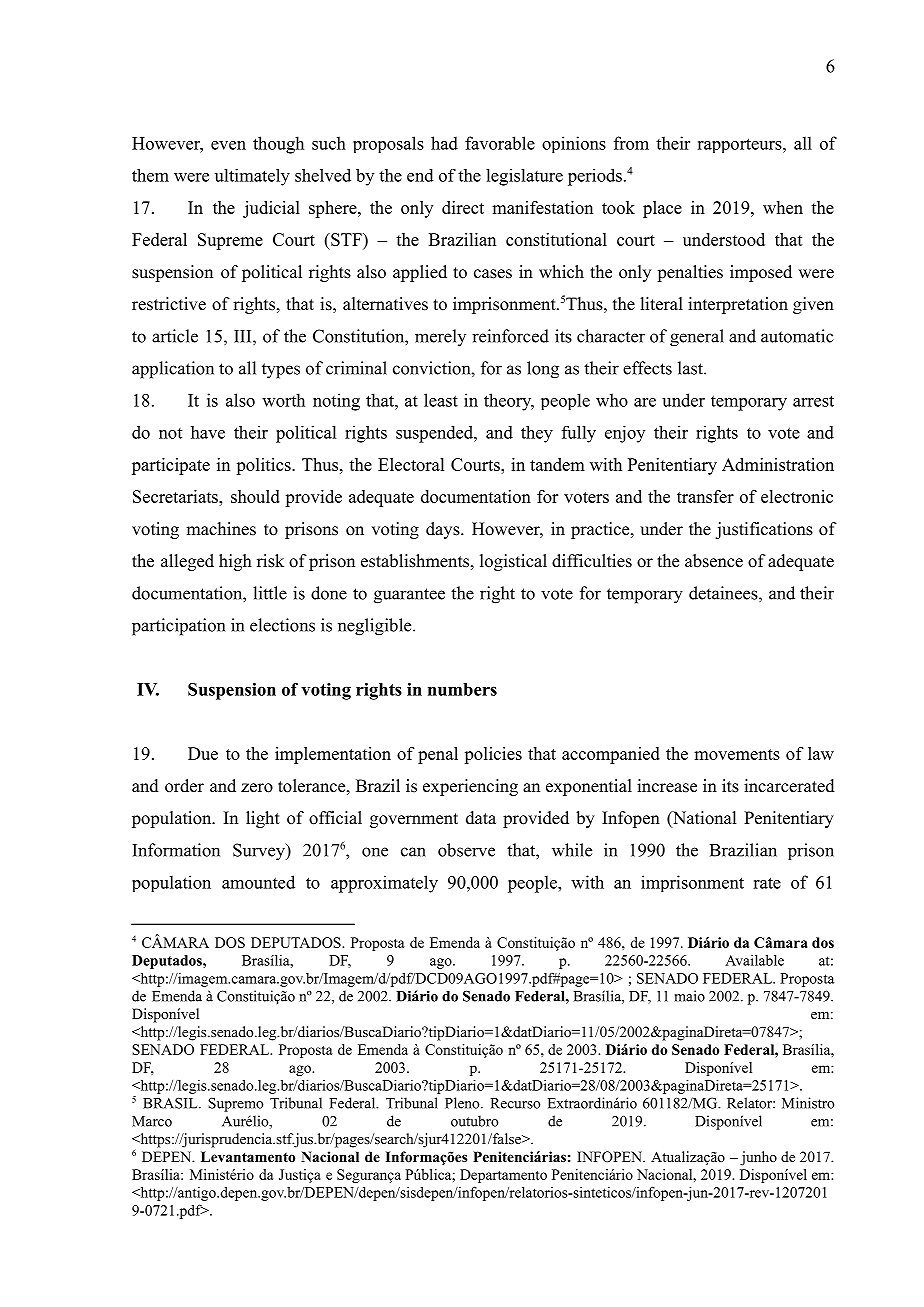 This screenshot has height=1307, width=924. I want to click on participation, so click(178, 627).
